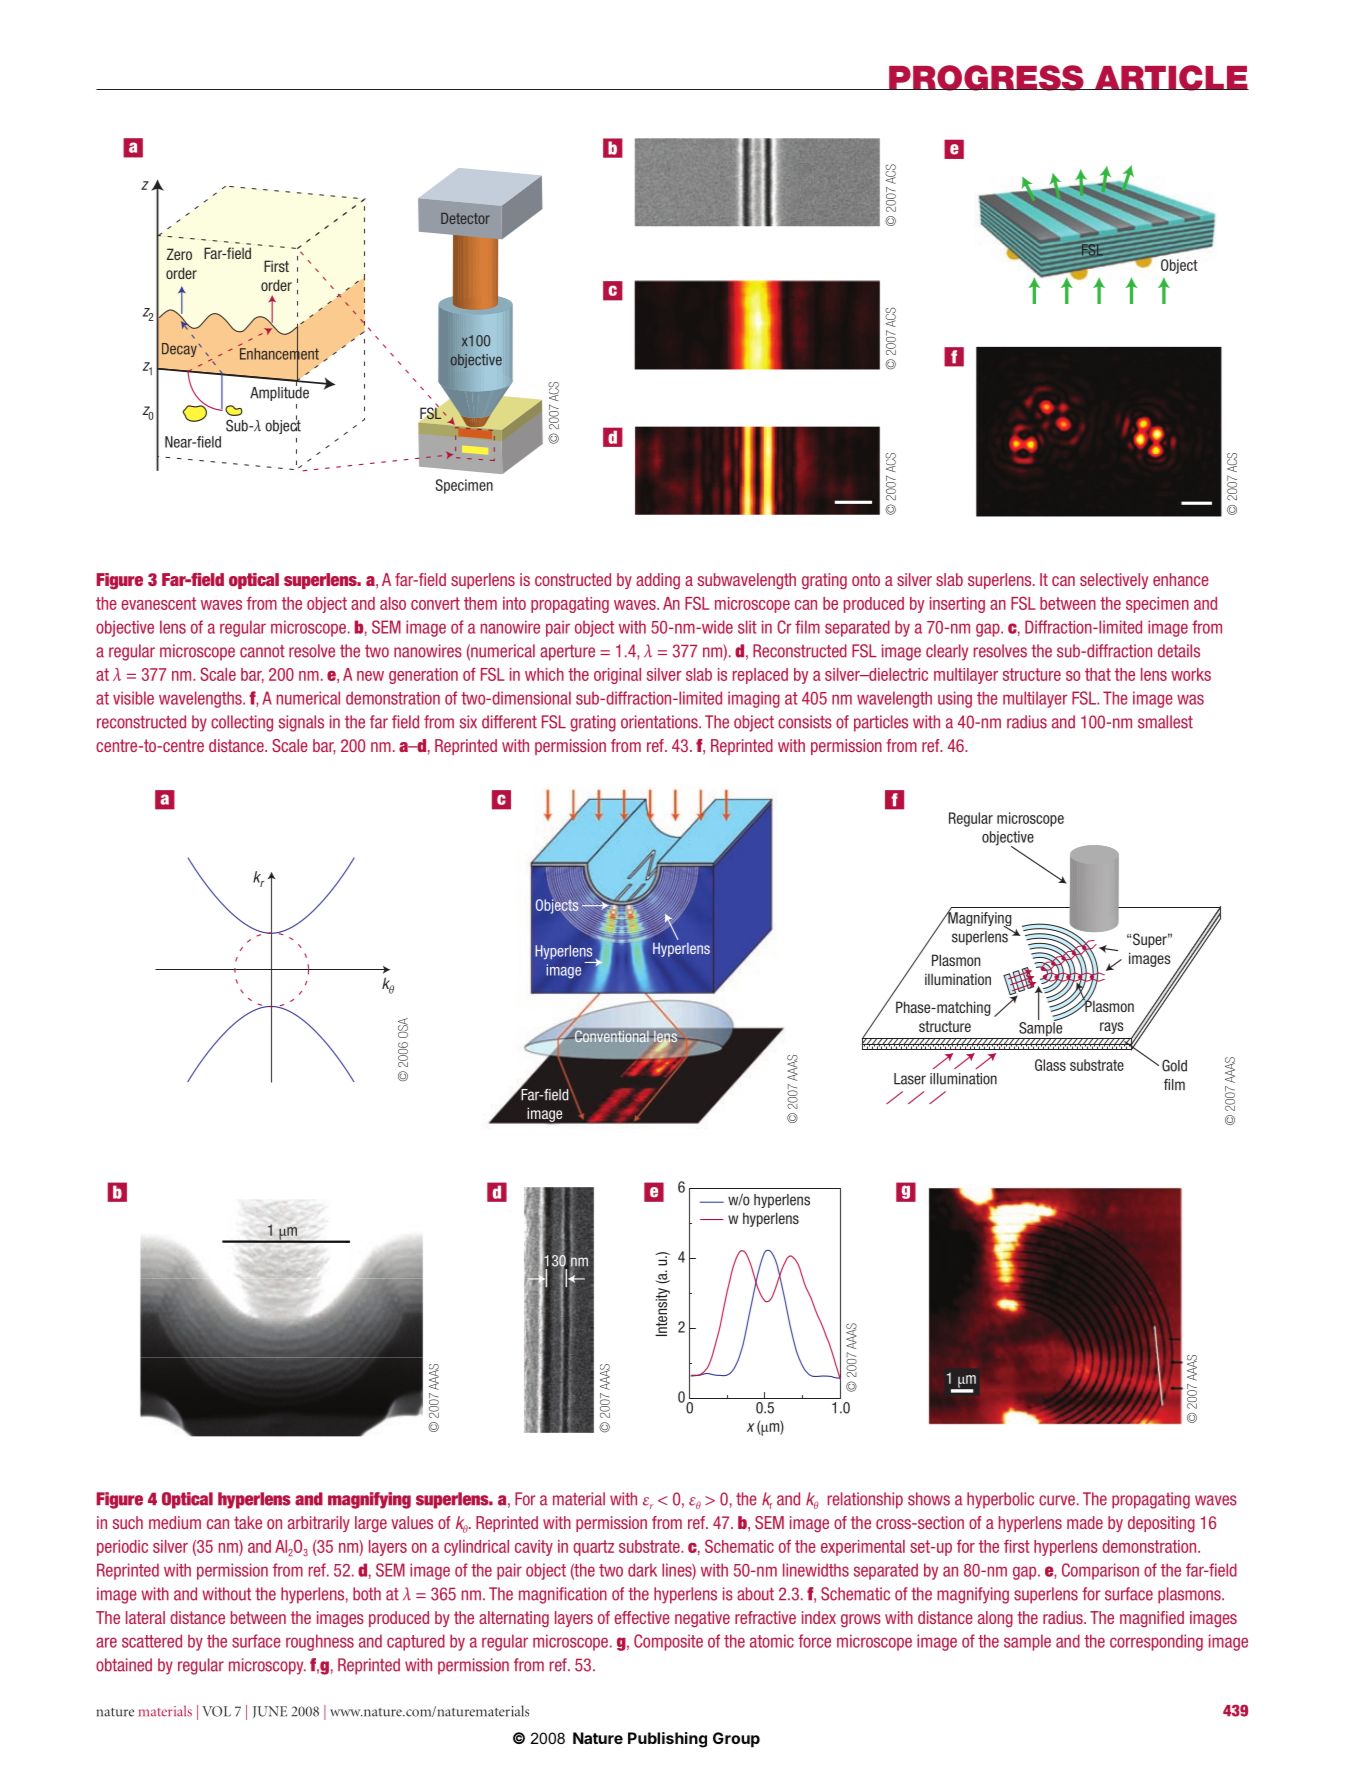 The height and width of the screenshot is (1767, 1345). What do you see at coordinates (216, 1711) in the screenshot?
I see `VOL` at bounding box center [216, 1711].
